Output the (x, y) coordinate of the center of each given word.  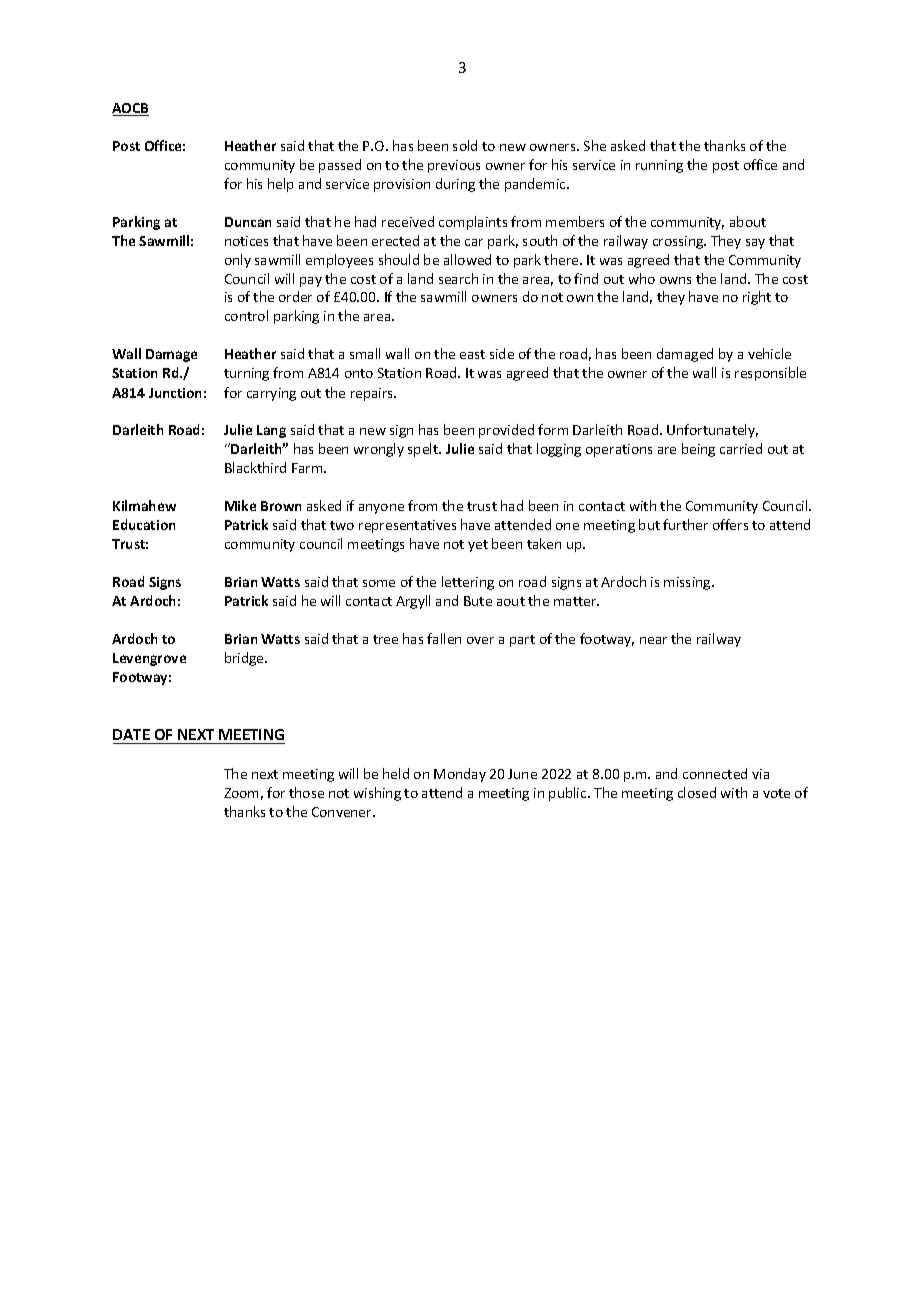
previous (454, 166)
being (698, 450)
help (280, 185)
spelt (424, 450)
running (659, 166)
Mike (240, 505)
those (306, 792)
